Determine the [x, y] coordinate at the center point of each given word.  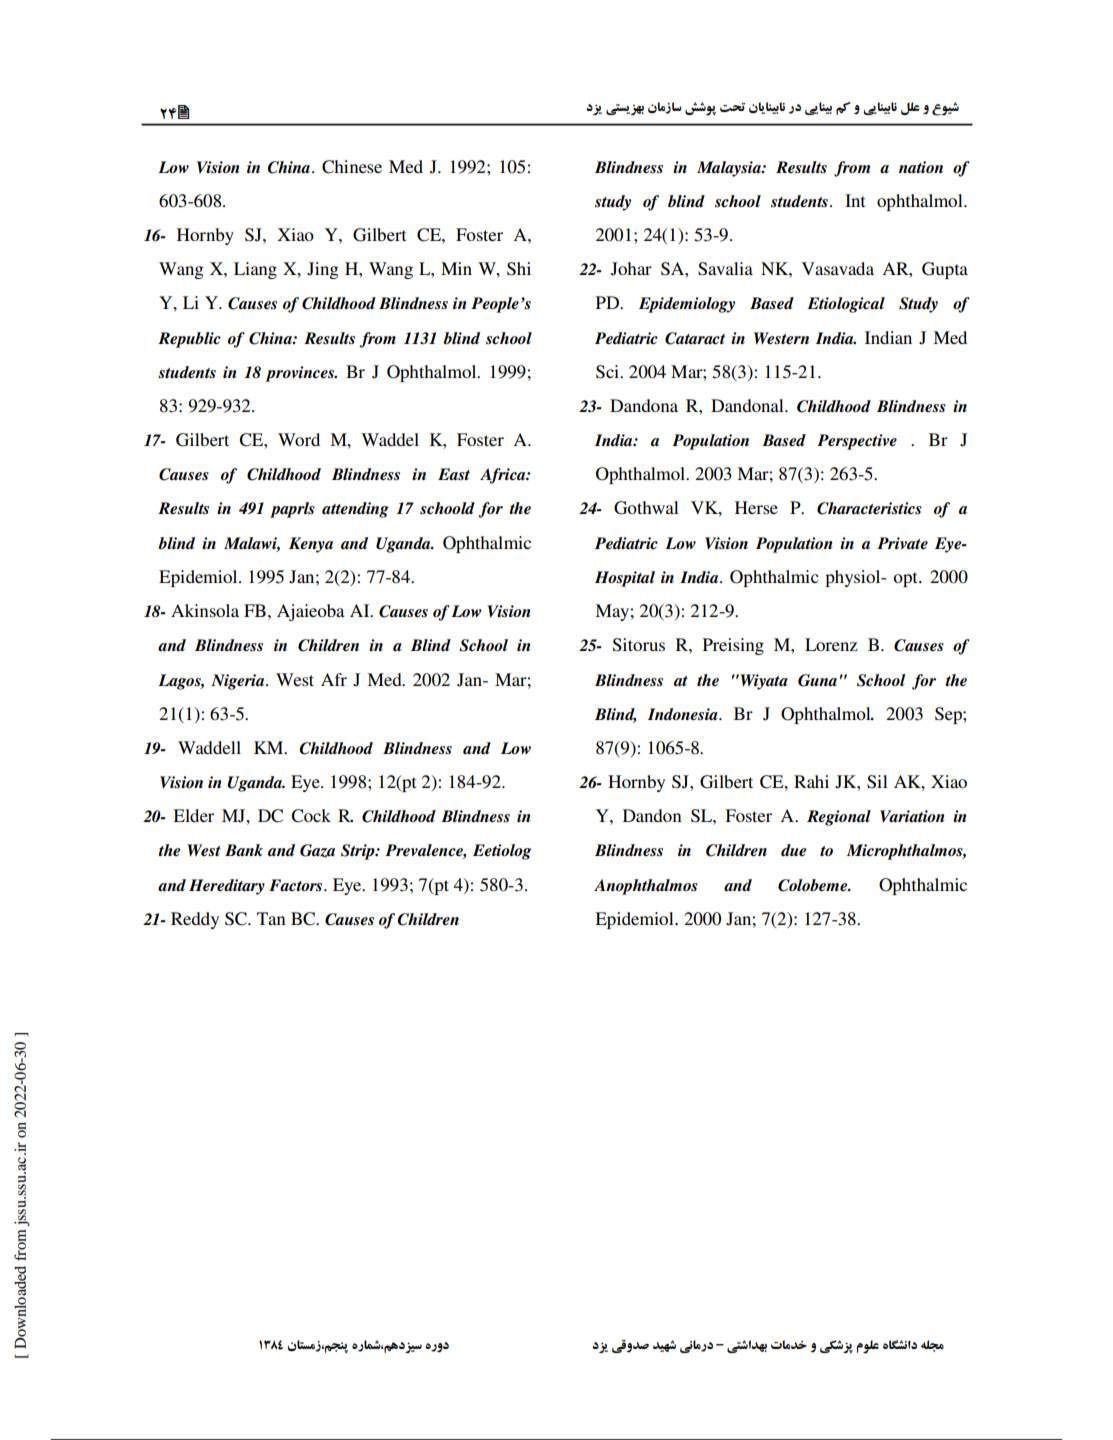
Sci [608, 372]
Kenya [311, 545]
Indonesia [684, 714]
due [793, 850]
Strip [359, 852]
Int [855, 200]
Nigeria [239, 682]
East [454, 474]
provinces [301, 374]
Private [902, 543]
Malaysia [730, 169]
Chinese [352, 167]
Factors [297, 885]
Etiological [846, 305]
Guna [817, 680]
